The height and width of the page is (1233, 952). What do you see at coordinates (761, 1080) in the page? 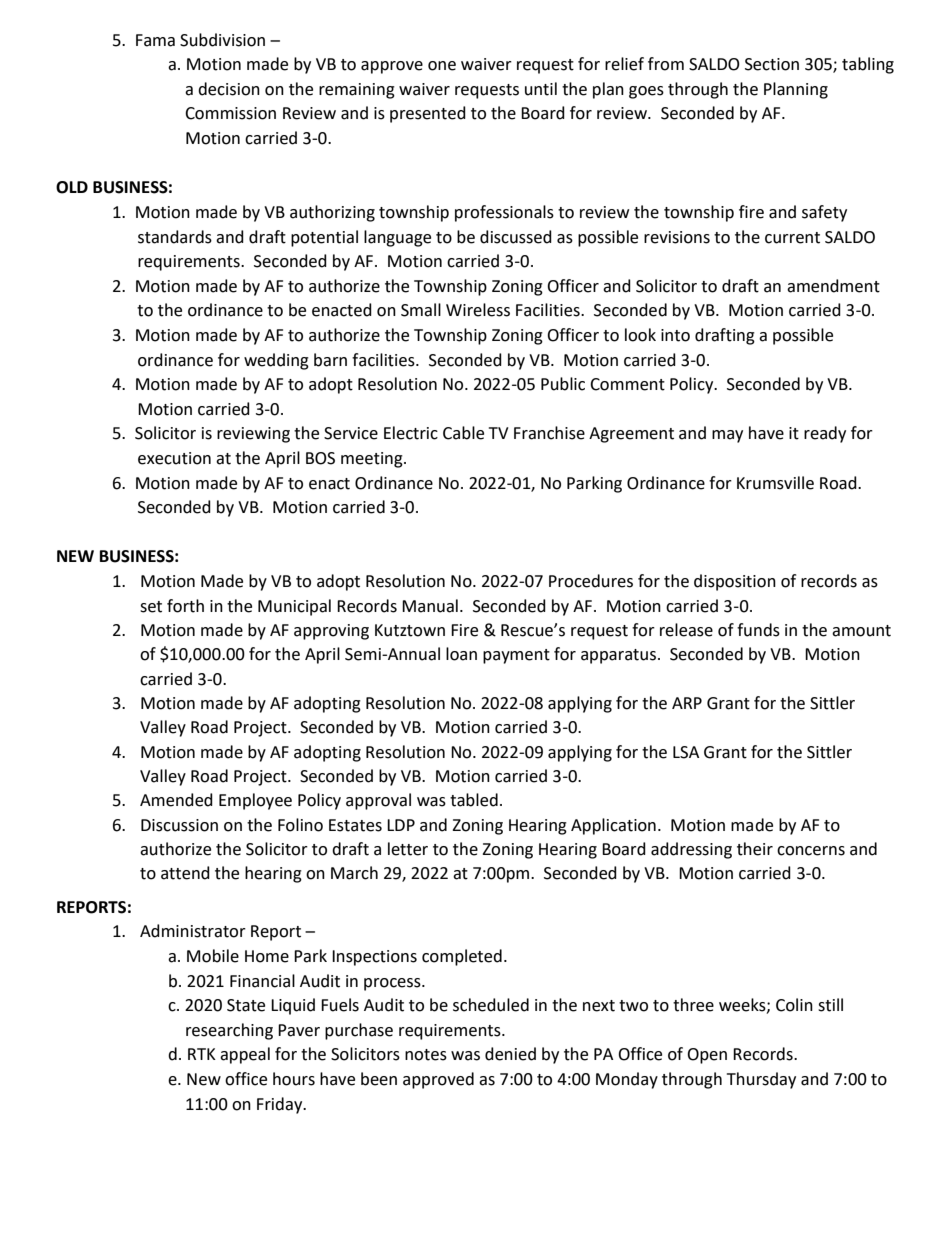
I see `Thursday` at bounding box center [761, 1080].
